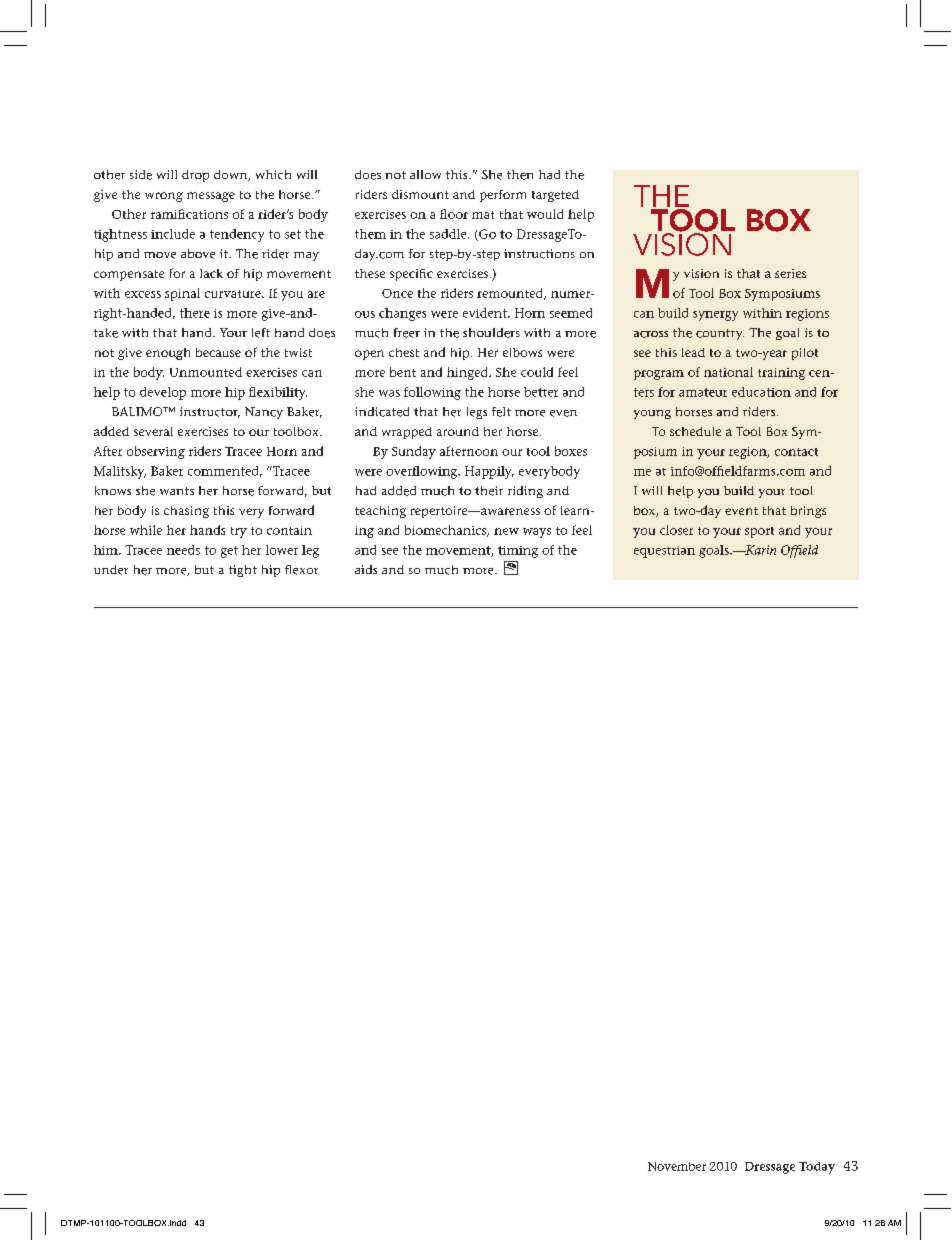 This screenshot has width=952, height=1240. Describe the element at coordinates (153, 431) in the screenshot. I see `several` at that location.
